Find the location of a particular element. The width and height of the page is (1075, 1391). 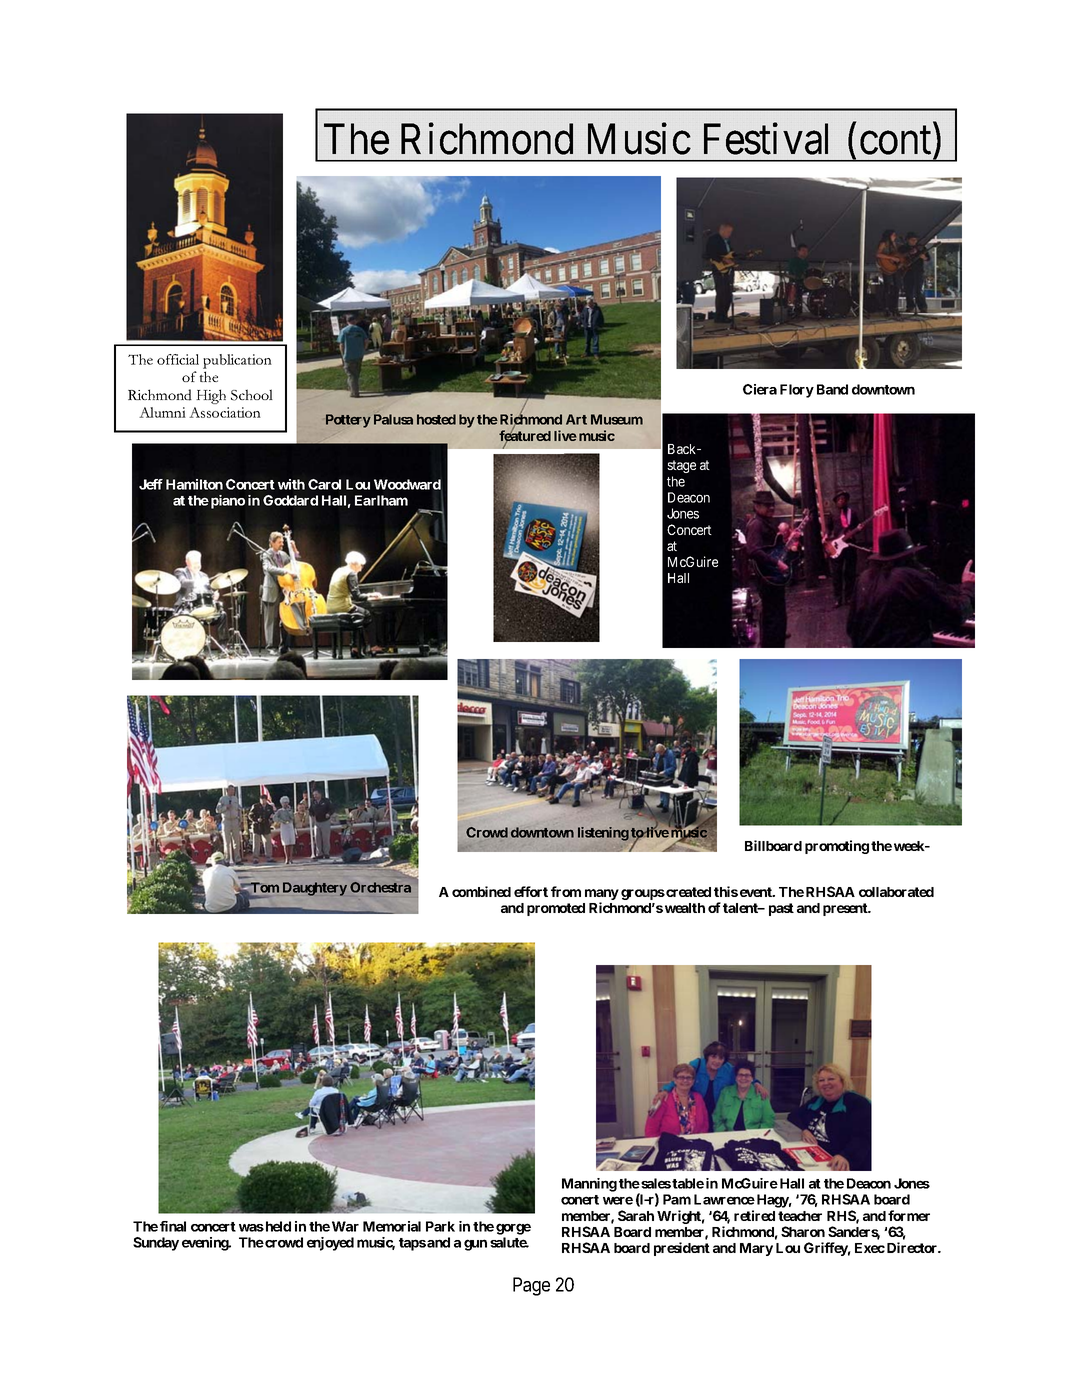

gorge is located at coordinates (513, 1229).
